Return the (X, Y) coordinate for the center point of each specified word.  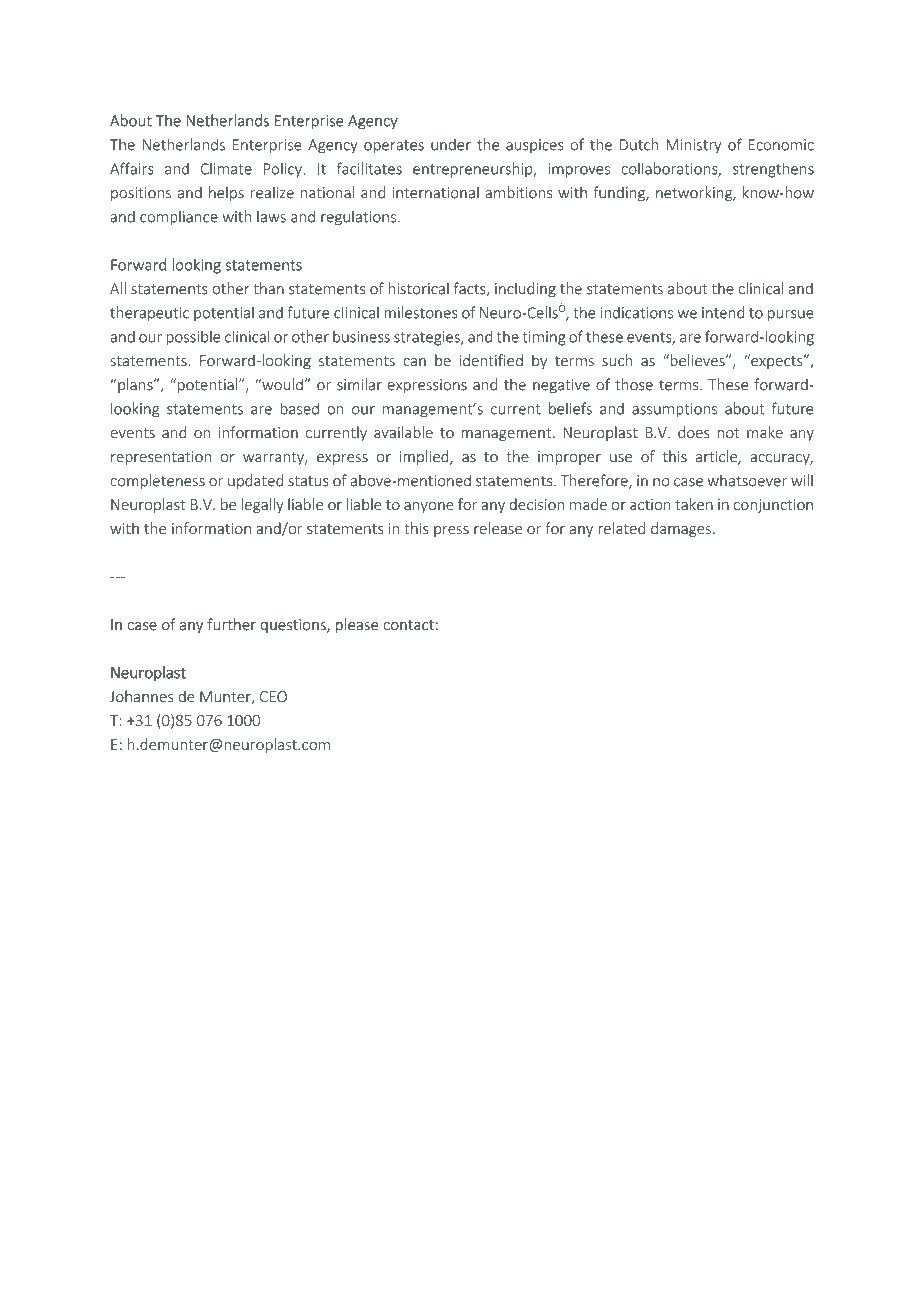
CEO (273, 697)
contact (408, 625)
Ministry (693, 146)
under (451, 144)
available (403, 432)
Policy (284, 170)
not (728, 433)
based (299, 408)
